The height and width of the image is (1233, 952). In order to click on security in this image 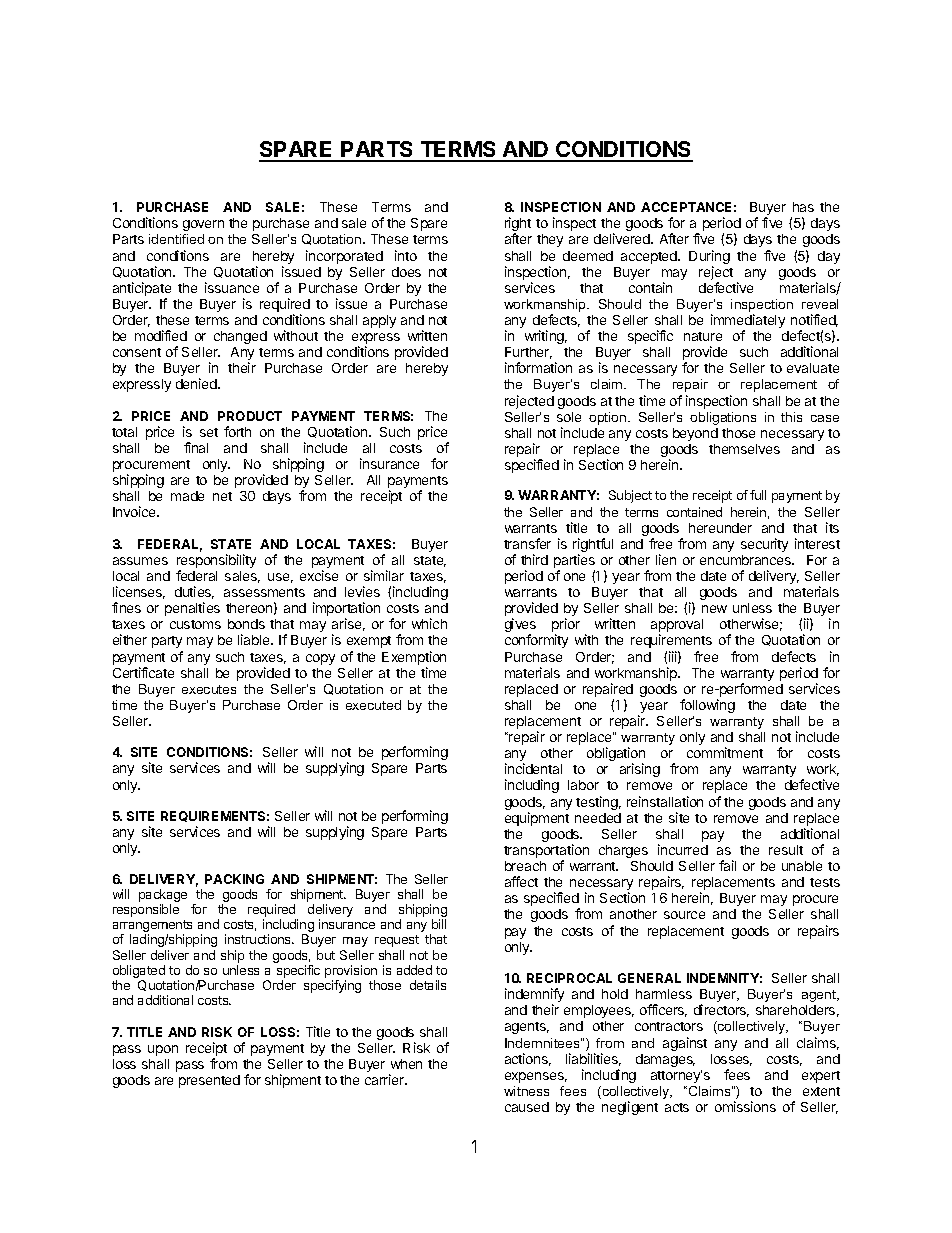, I will do `click(764, 545)`.
